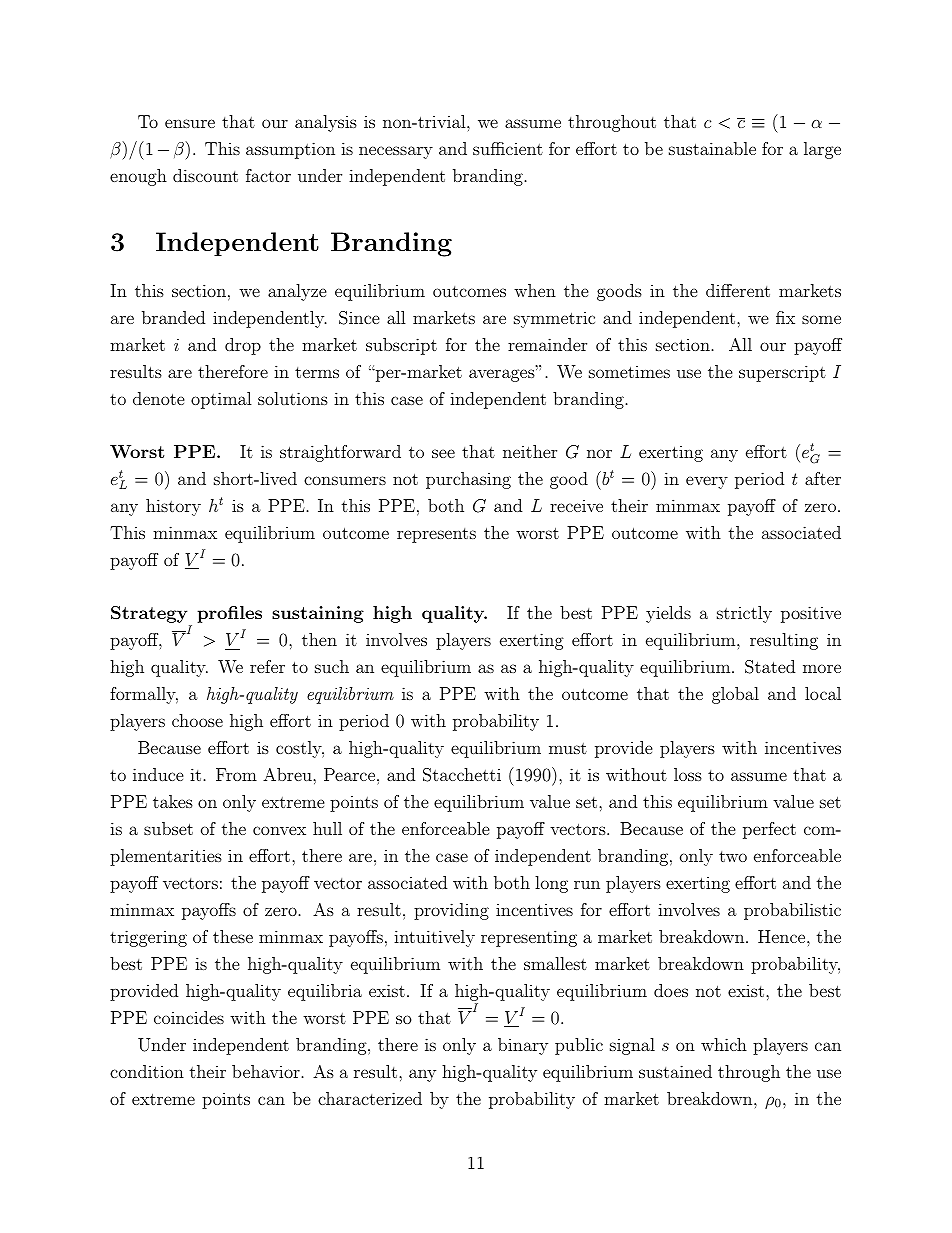 The height and width of the screenshot is (1233, 952). What do you see at coordinates (785, 317) in the screenshot?
I see `fix` at bounding box center [785, 317].
